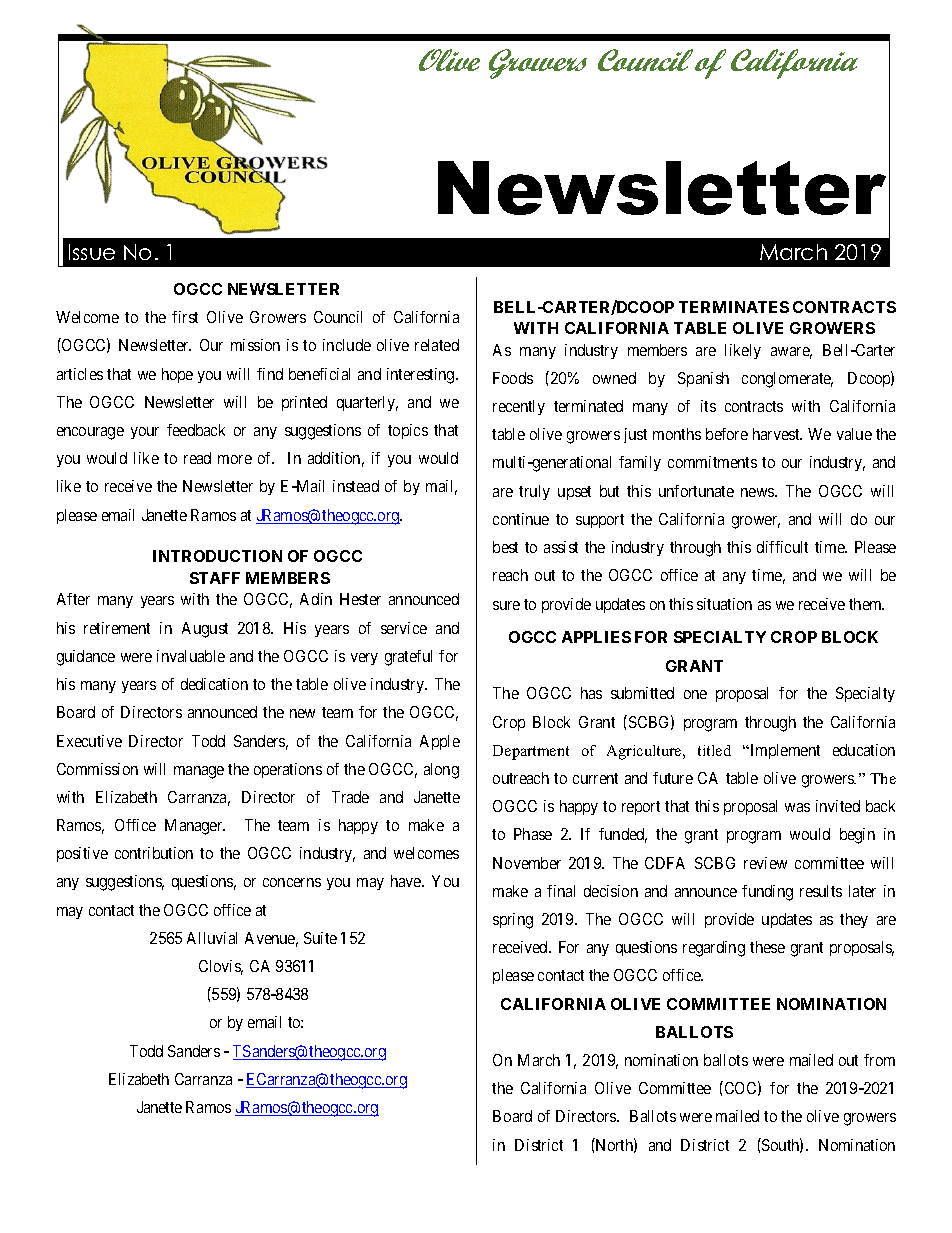  Describe the element at coordinates (191, 656) in the screenshot. I see `invaluable` at that location.
